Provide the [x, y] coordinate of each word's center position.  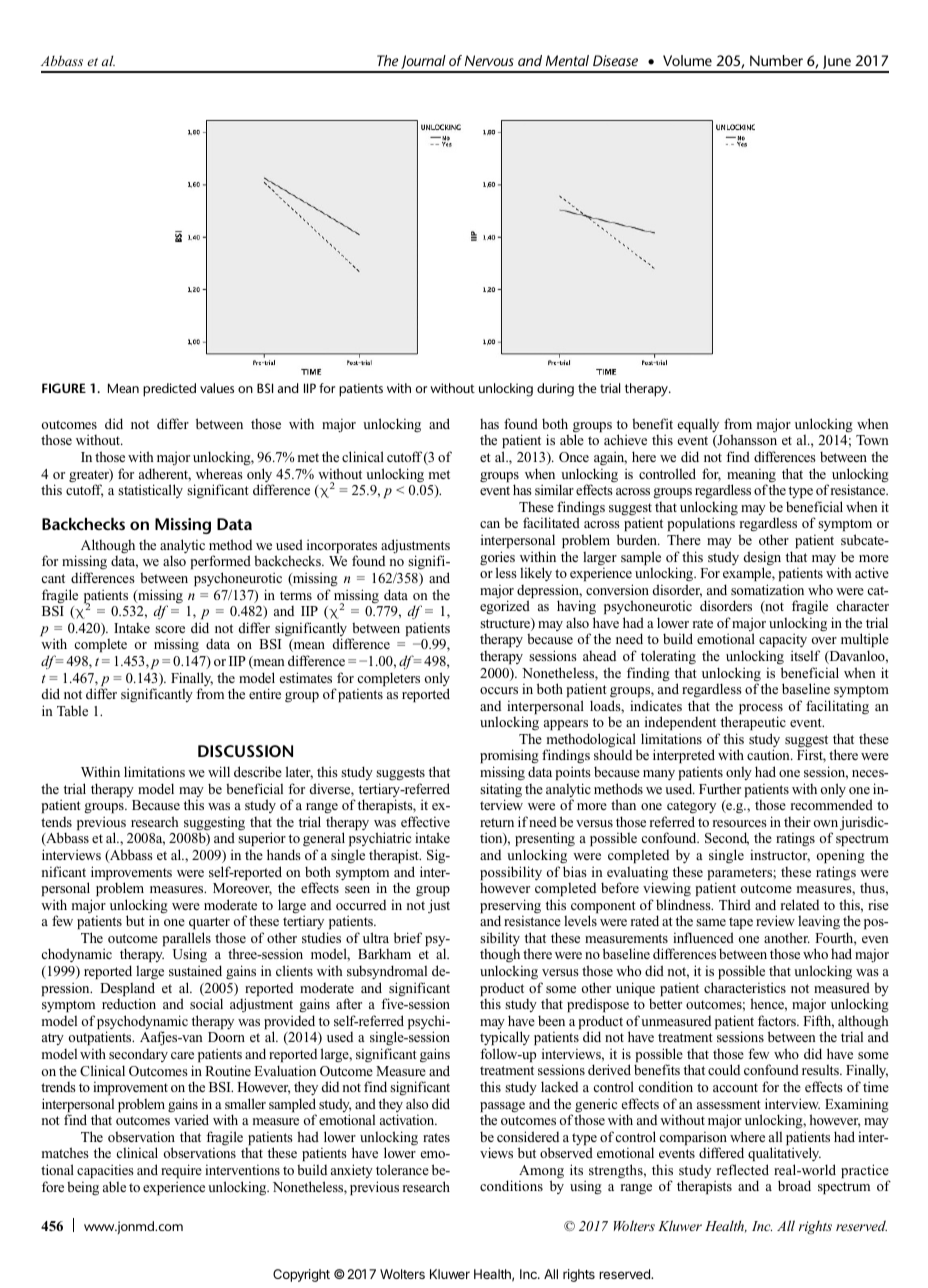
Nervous [489, 60]
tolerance [402, 1169]
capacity [783, 642]
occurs [499, 690]
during [555, 390]
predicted [169, 390]
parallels [187, 940]
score [170, 629]
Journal [423, 63]
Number [776, 60]
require [181, 1171]
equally [698, 425]
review [775, 920]
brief [408, 937]
